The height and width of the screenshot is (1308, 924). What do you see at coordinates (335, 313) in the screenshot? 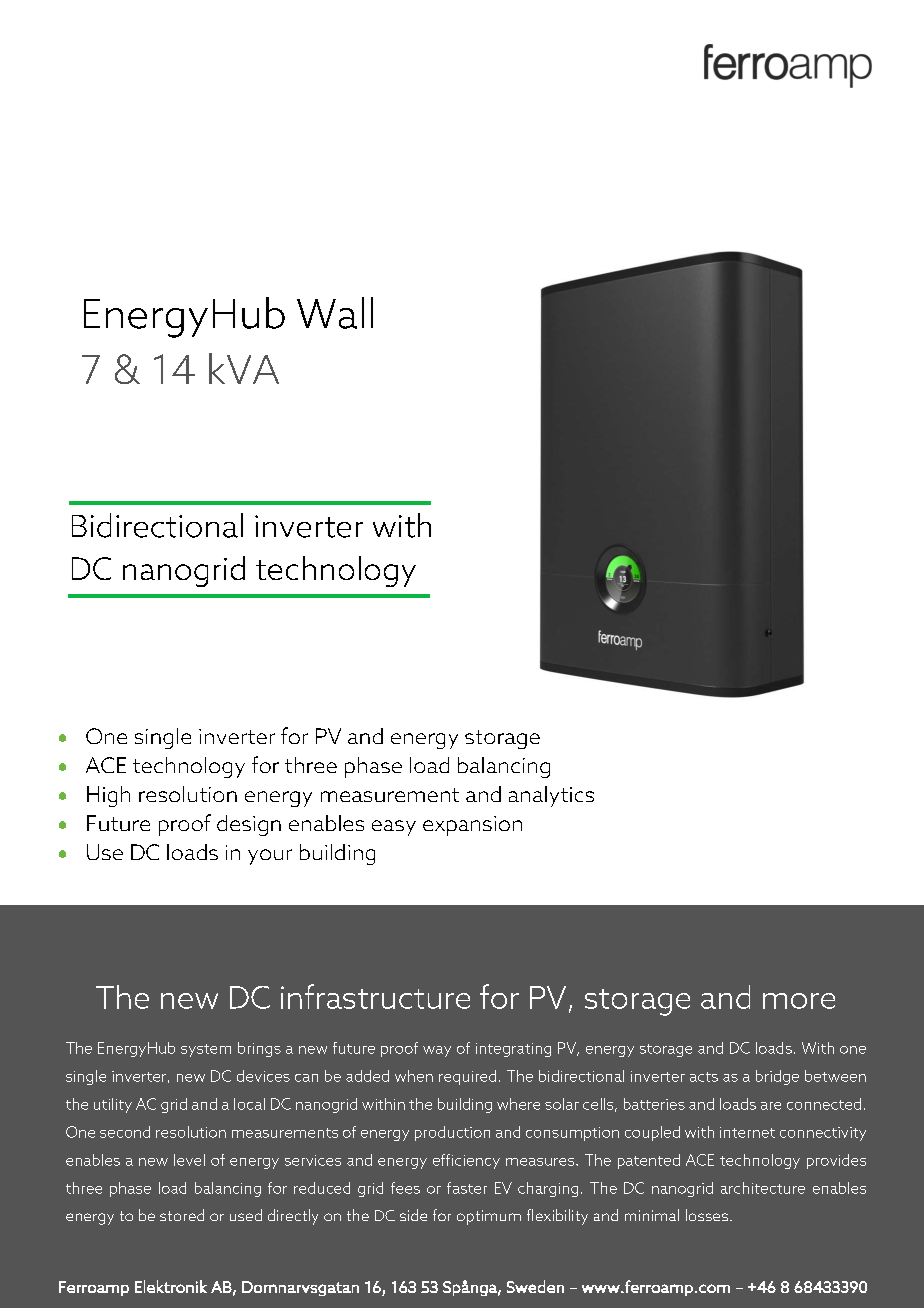
I see `Wall` at bounding box center [335, 313].
